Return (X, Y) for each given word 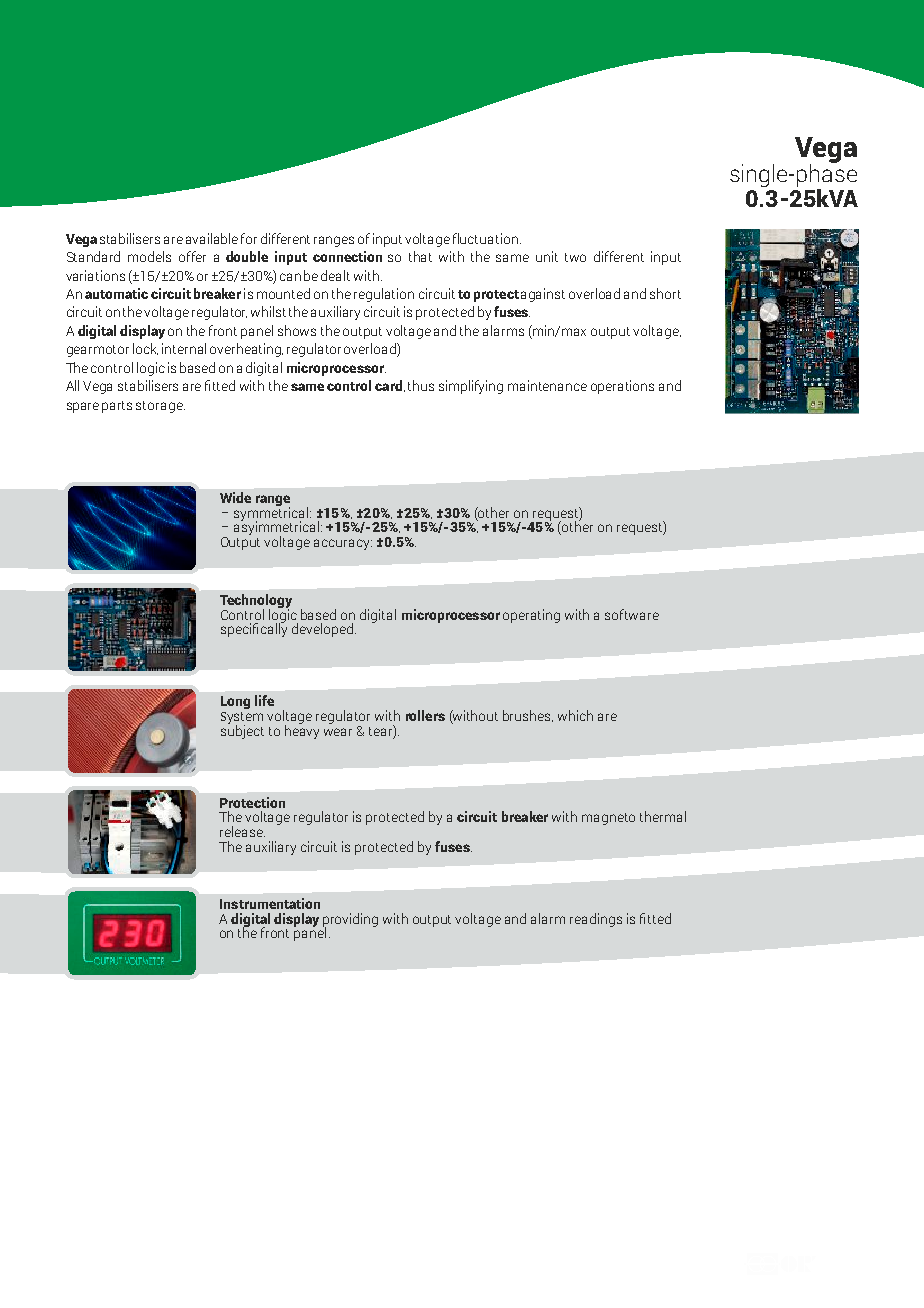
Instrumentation (270, 903)
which (575, 715)
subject (242, 731)
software (632, 614)
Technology (256, 602)
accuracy (343, 544)
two (575, 257)
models (149, 256)
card (388, 385)
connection (347, 256)
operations (622, 387)
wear (338, 732)
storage (160, 407)
